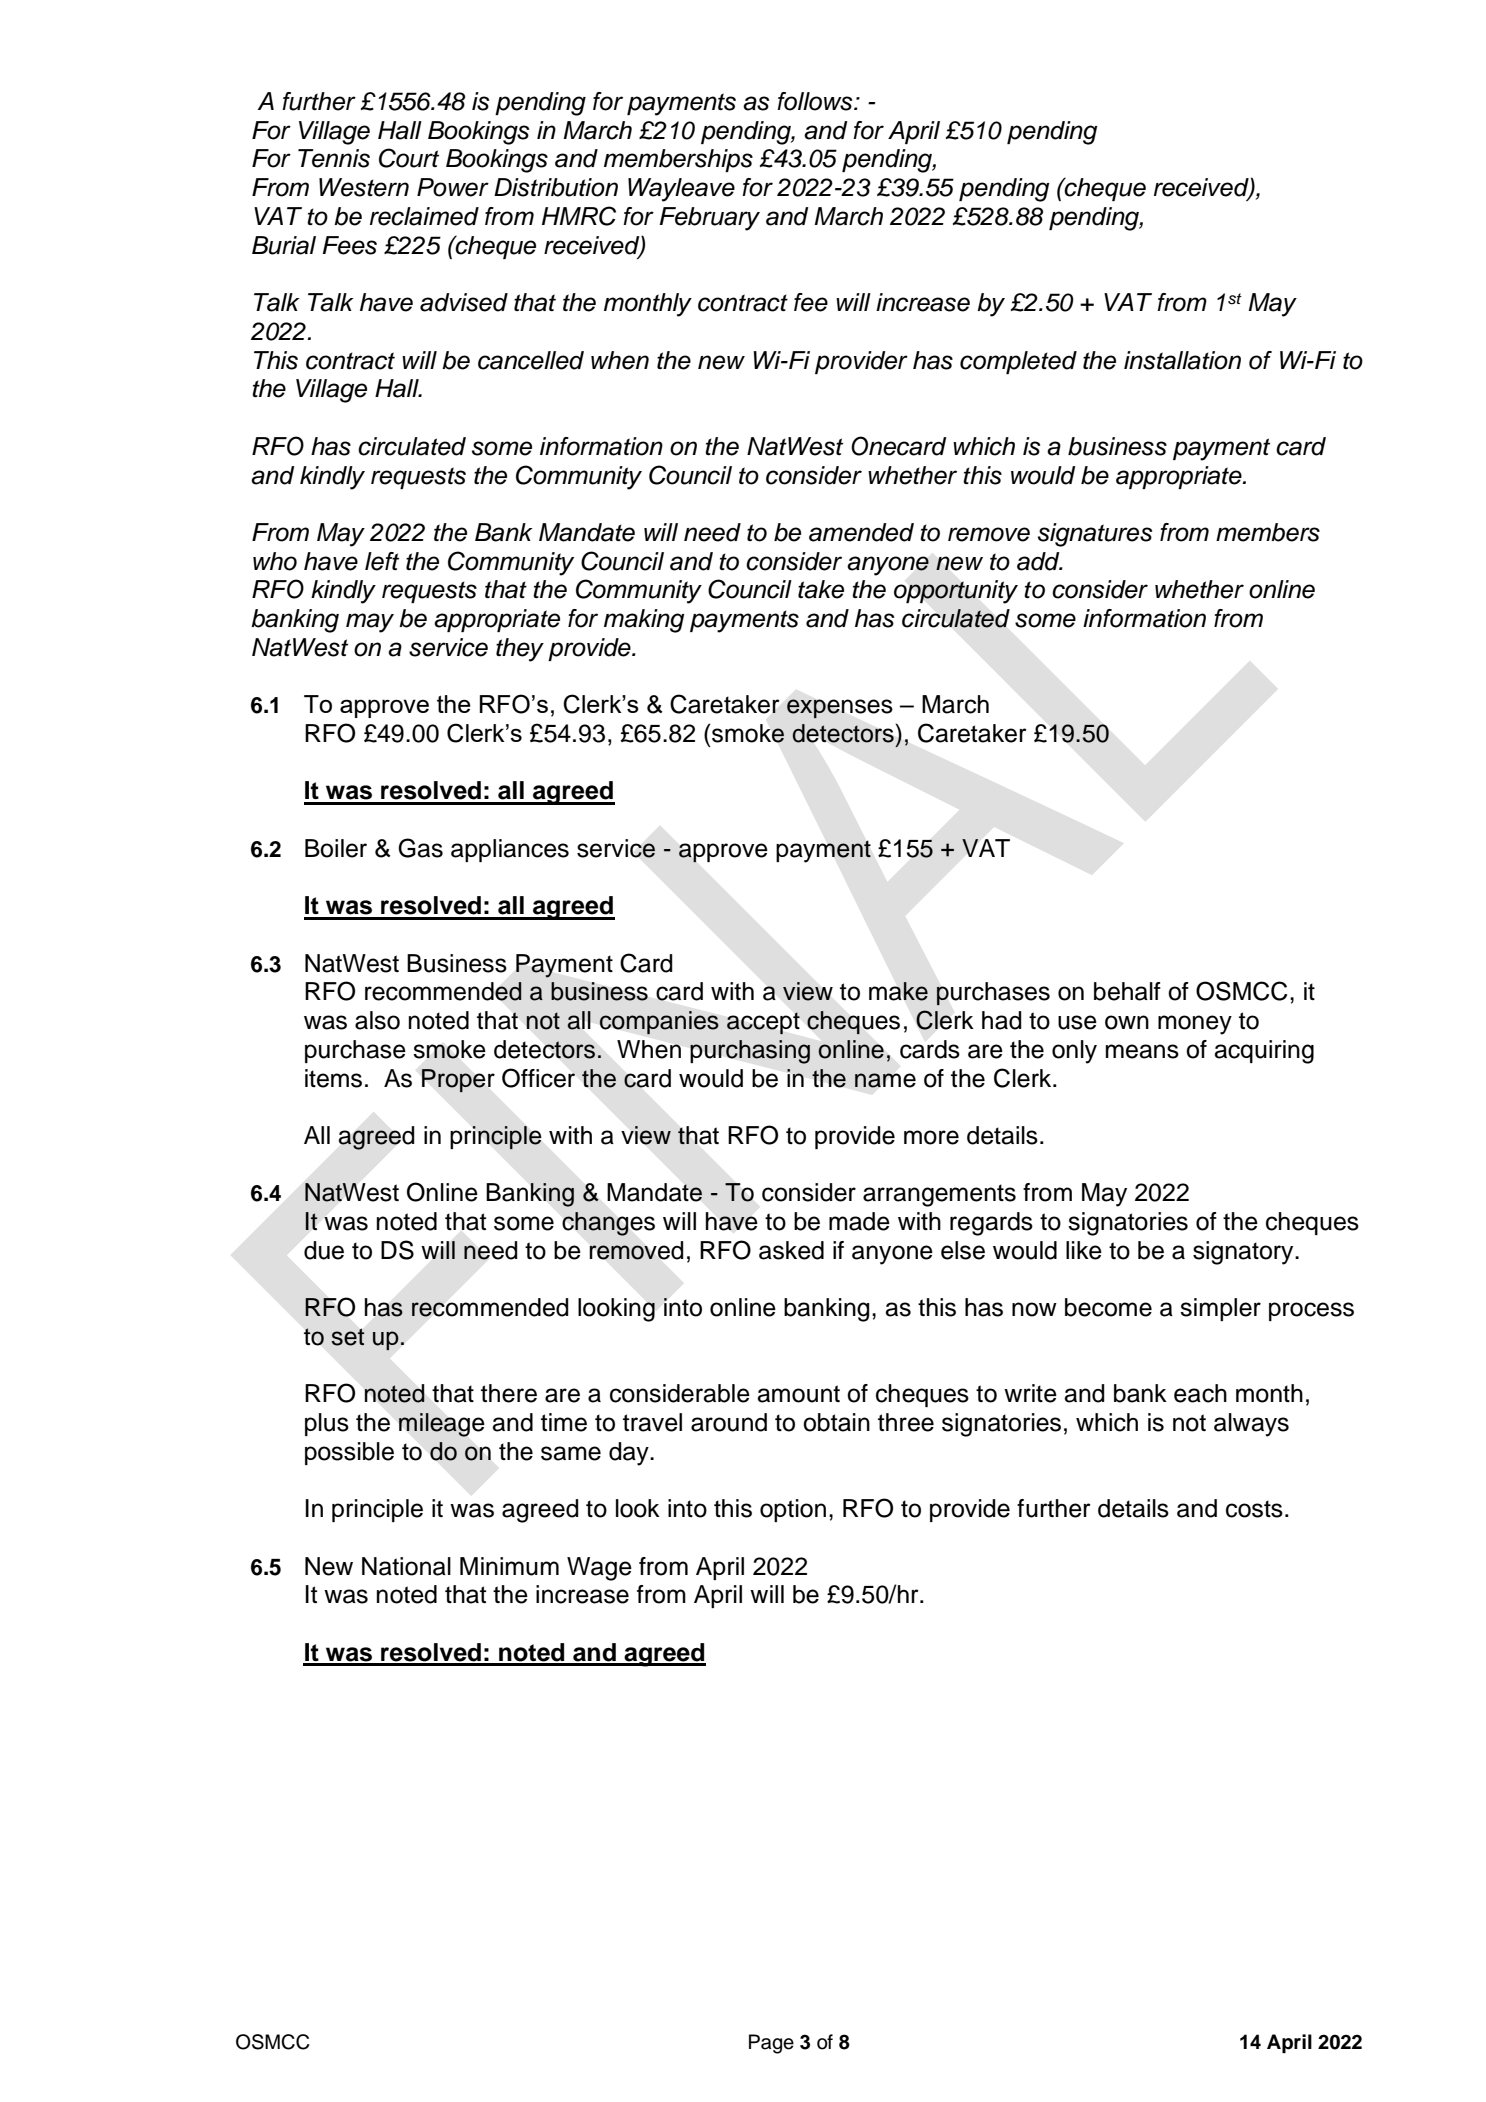 The width and height of the page is (1486, 2102). Describe the element at coordinates (409, 158) in the page. I see `Court` at that location.
